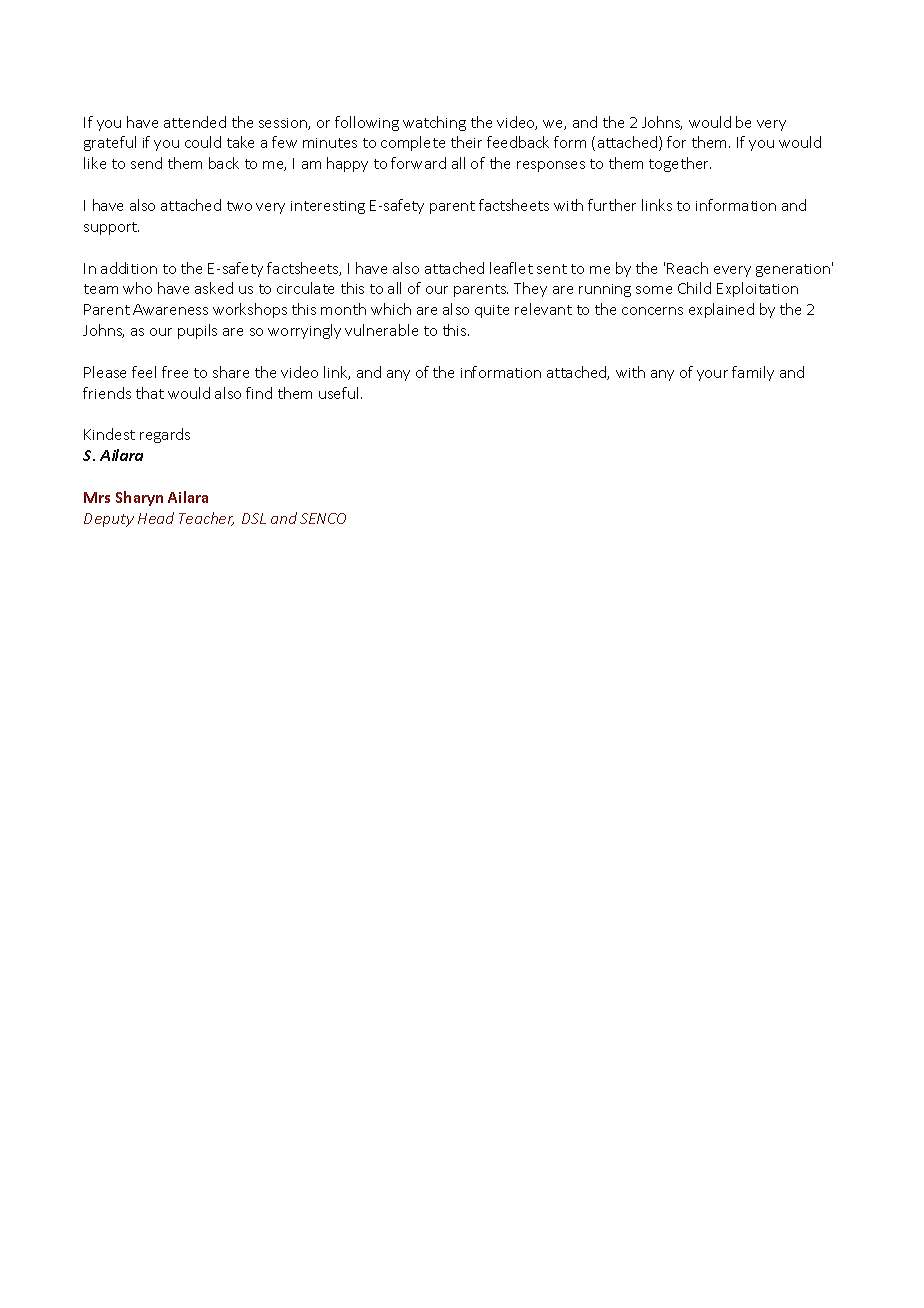  Describe the element at coordinates (156, 518) in the document. I see `Head` at that location.
